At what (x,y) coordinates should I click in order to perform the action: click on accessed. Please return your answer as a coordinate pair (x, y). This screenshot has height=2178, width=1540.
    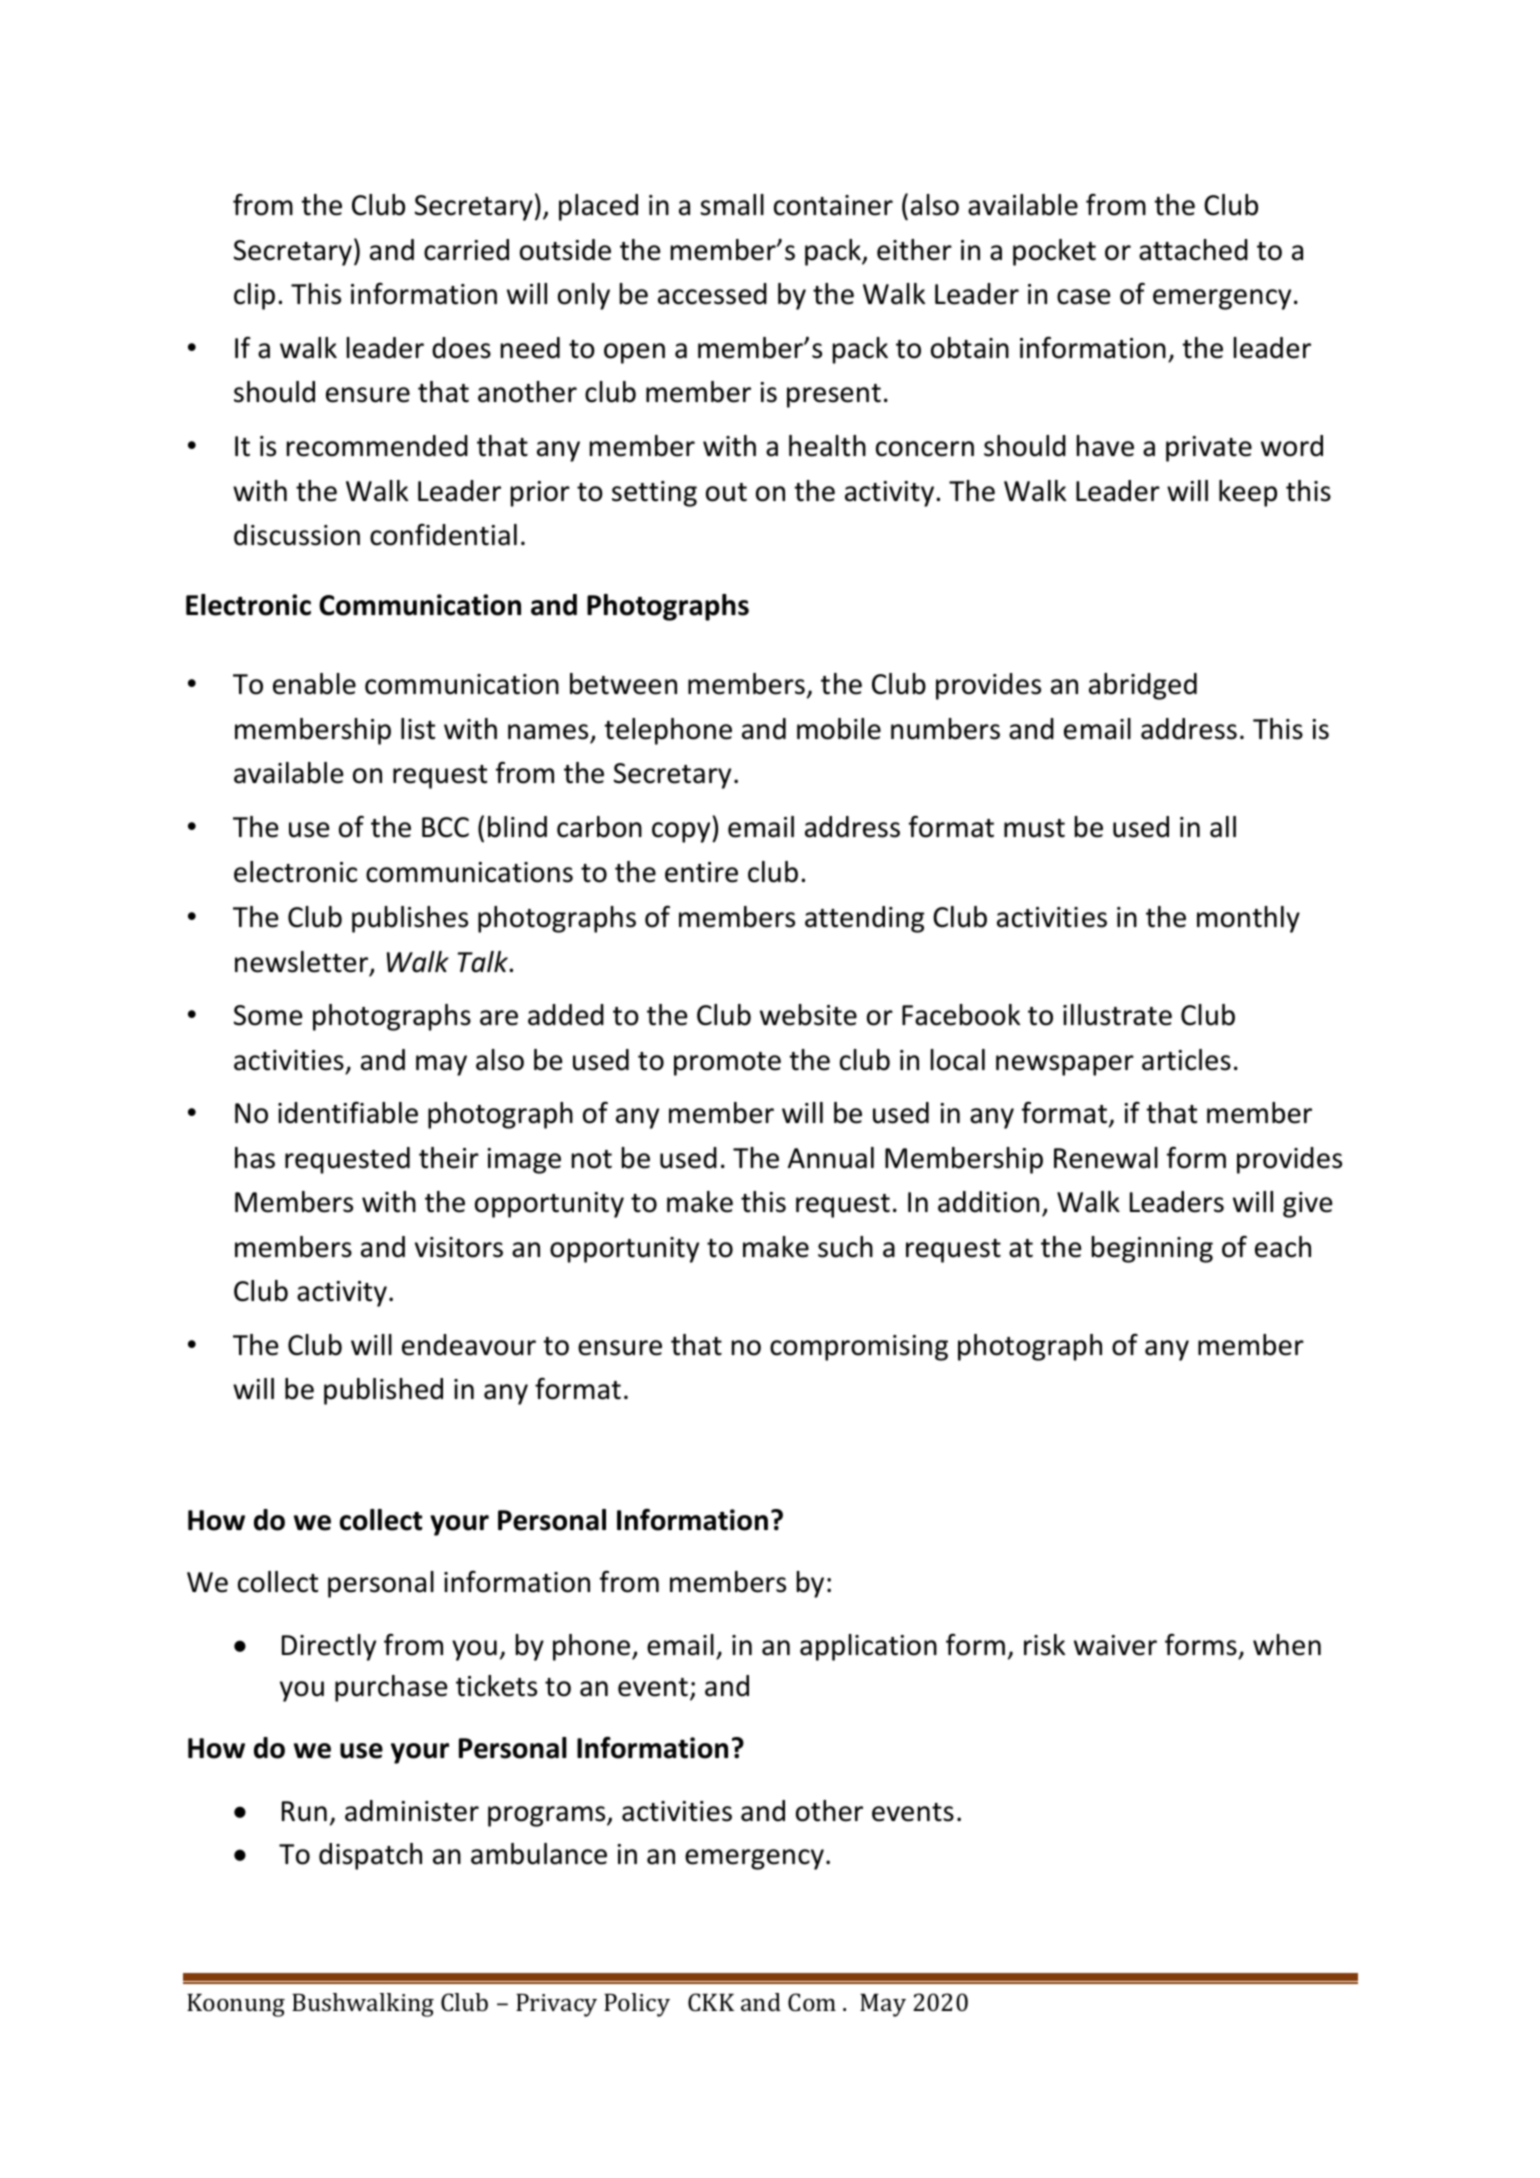
    Looking at the image, I should click on (712, 294).
